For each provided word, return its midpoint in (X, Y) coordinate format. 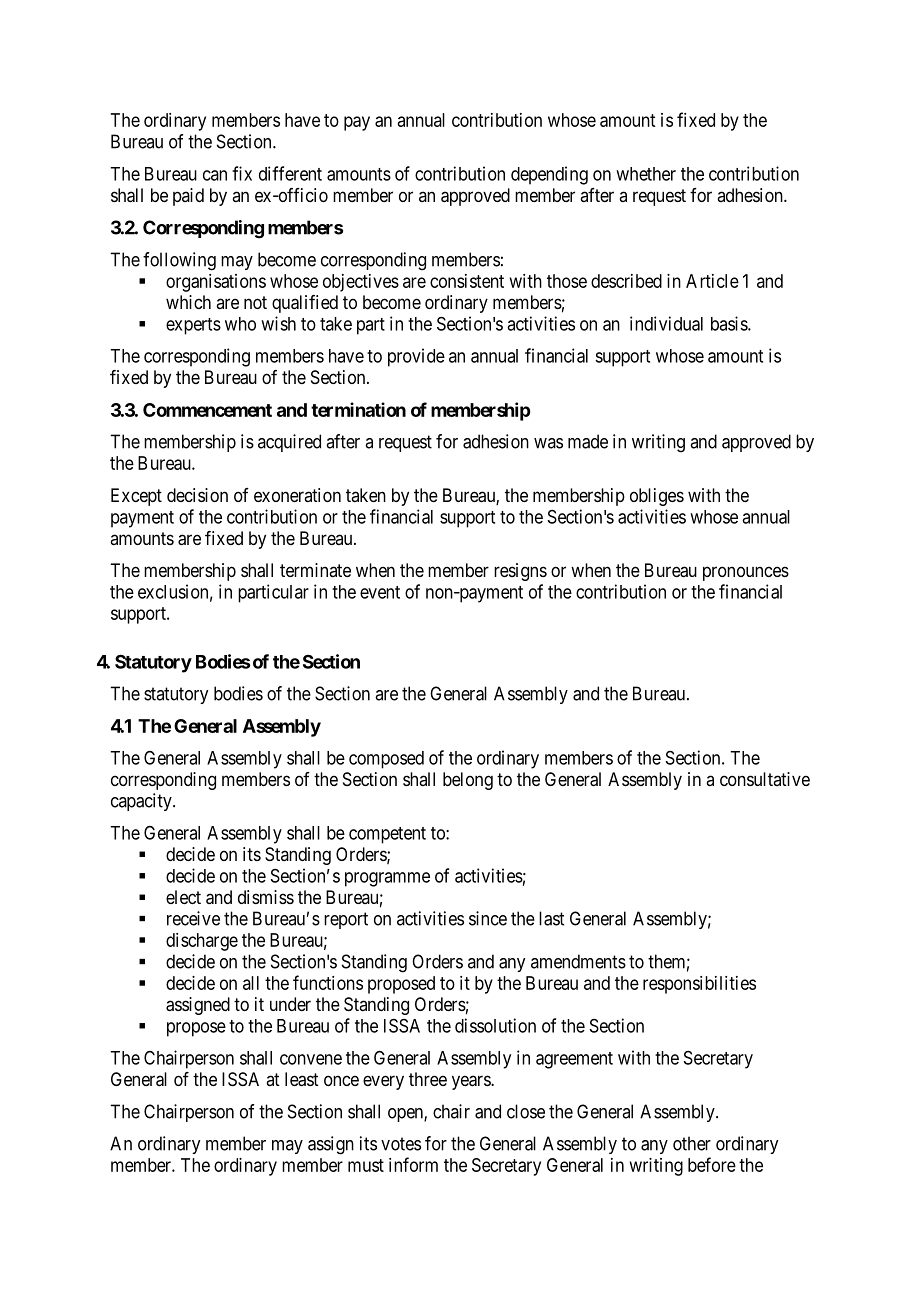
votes (401, 1144)
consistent (467, 281)
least (302, 1079)
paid (188, 197)
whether (646, 174)
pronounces (746, 573)
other (692, 1143)
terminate (315, 570)
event (380, 592)
